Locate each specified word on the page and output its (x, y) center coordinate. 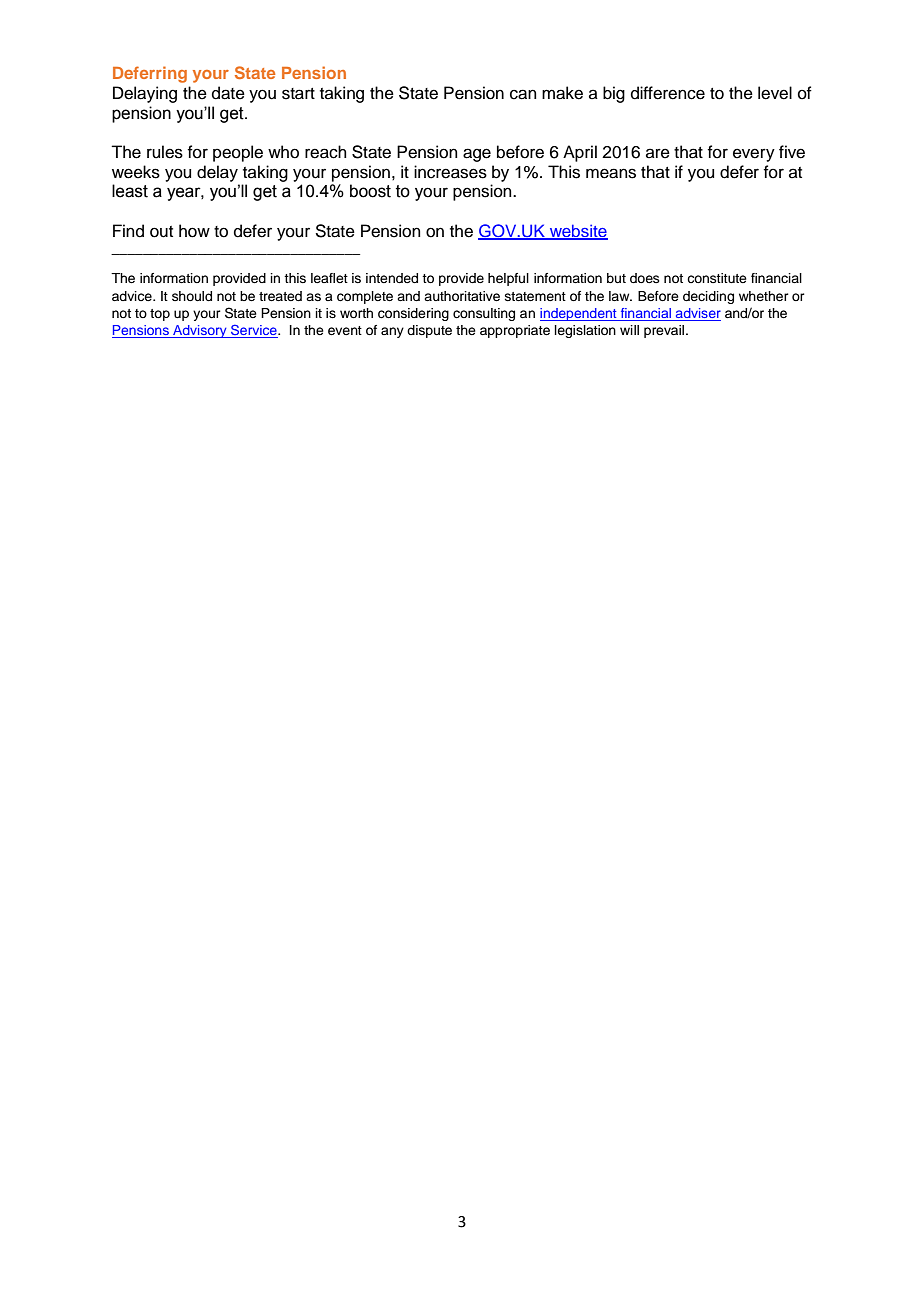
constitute (717, 278)
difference (668, 93)
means (611, 173)
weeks (136, 172)
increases (450, 172)
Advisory (200, 331)
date (228, 93)
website (577, 232)
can (523, 94)
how (194, 231)
